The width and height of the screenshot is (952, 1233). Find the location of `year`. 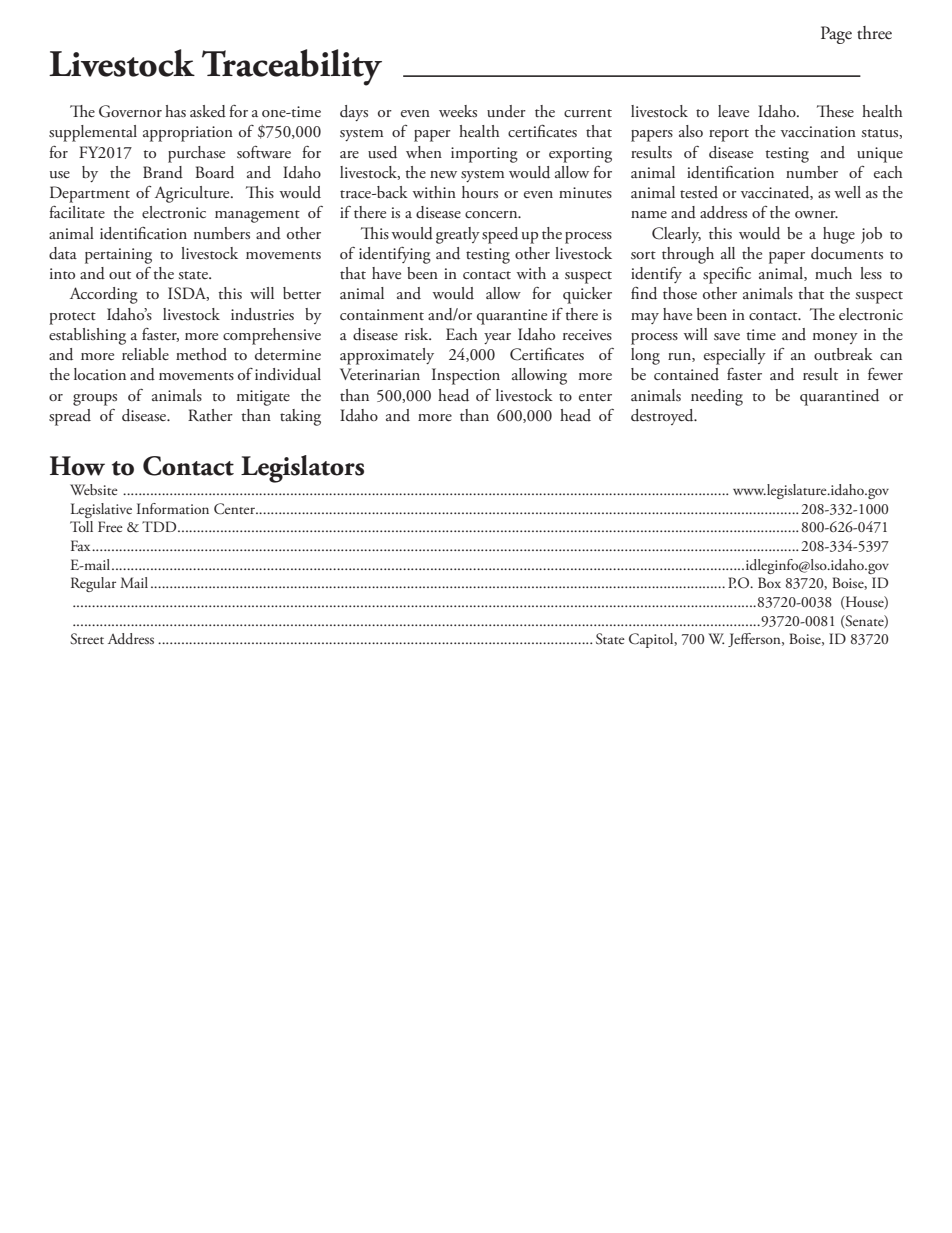

year is located at coordinates (497, 338).
